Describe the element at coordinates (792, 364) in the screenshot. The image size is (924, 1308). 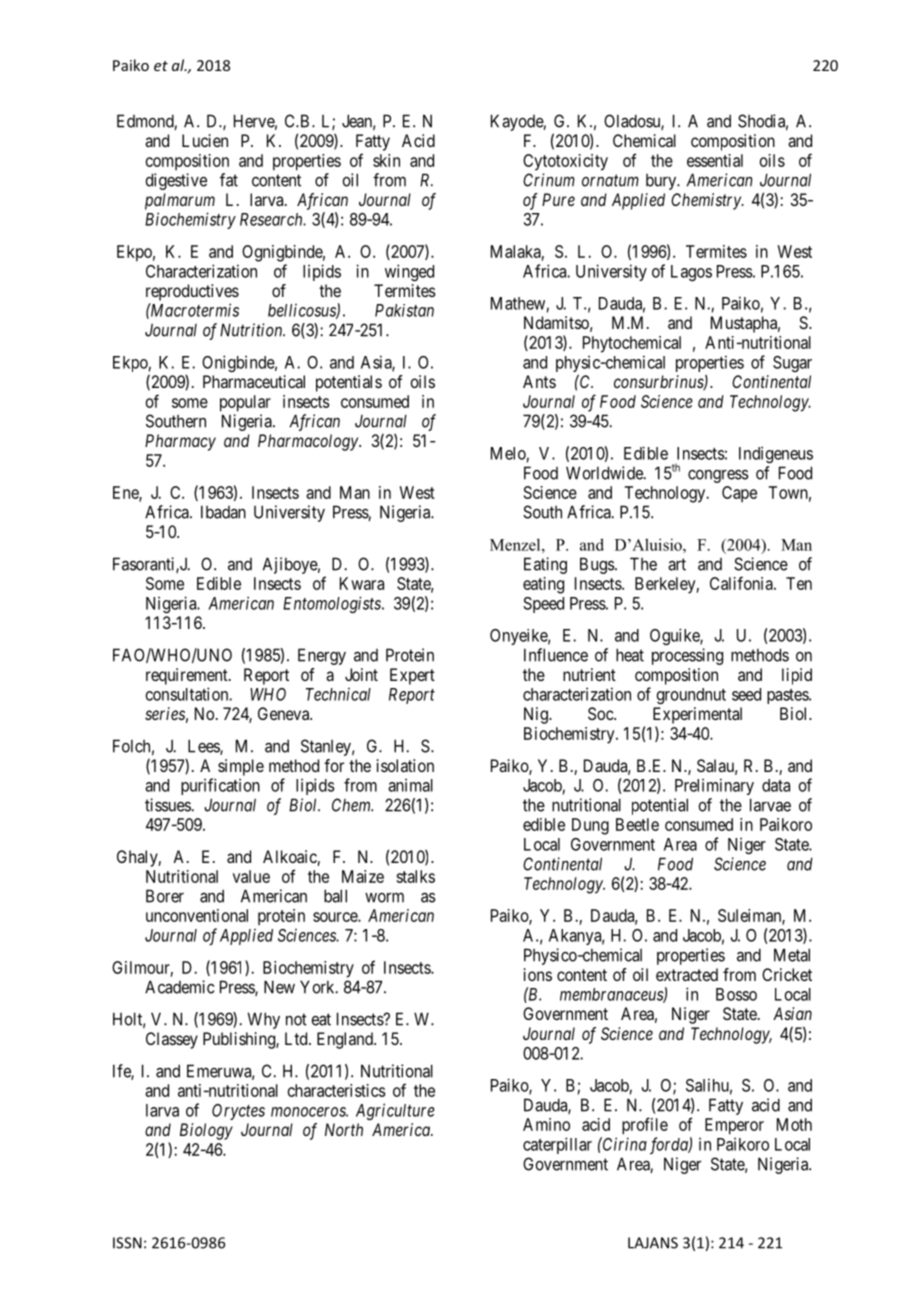
I see `Sugar` at that location.
